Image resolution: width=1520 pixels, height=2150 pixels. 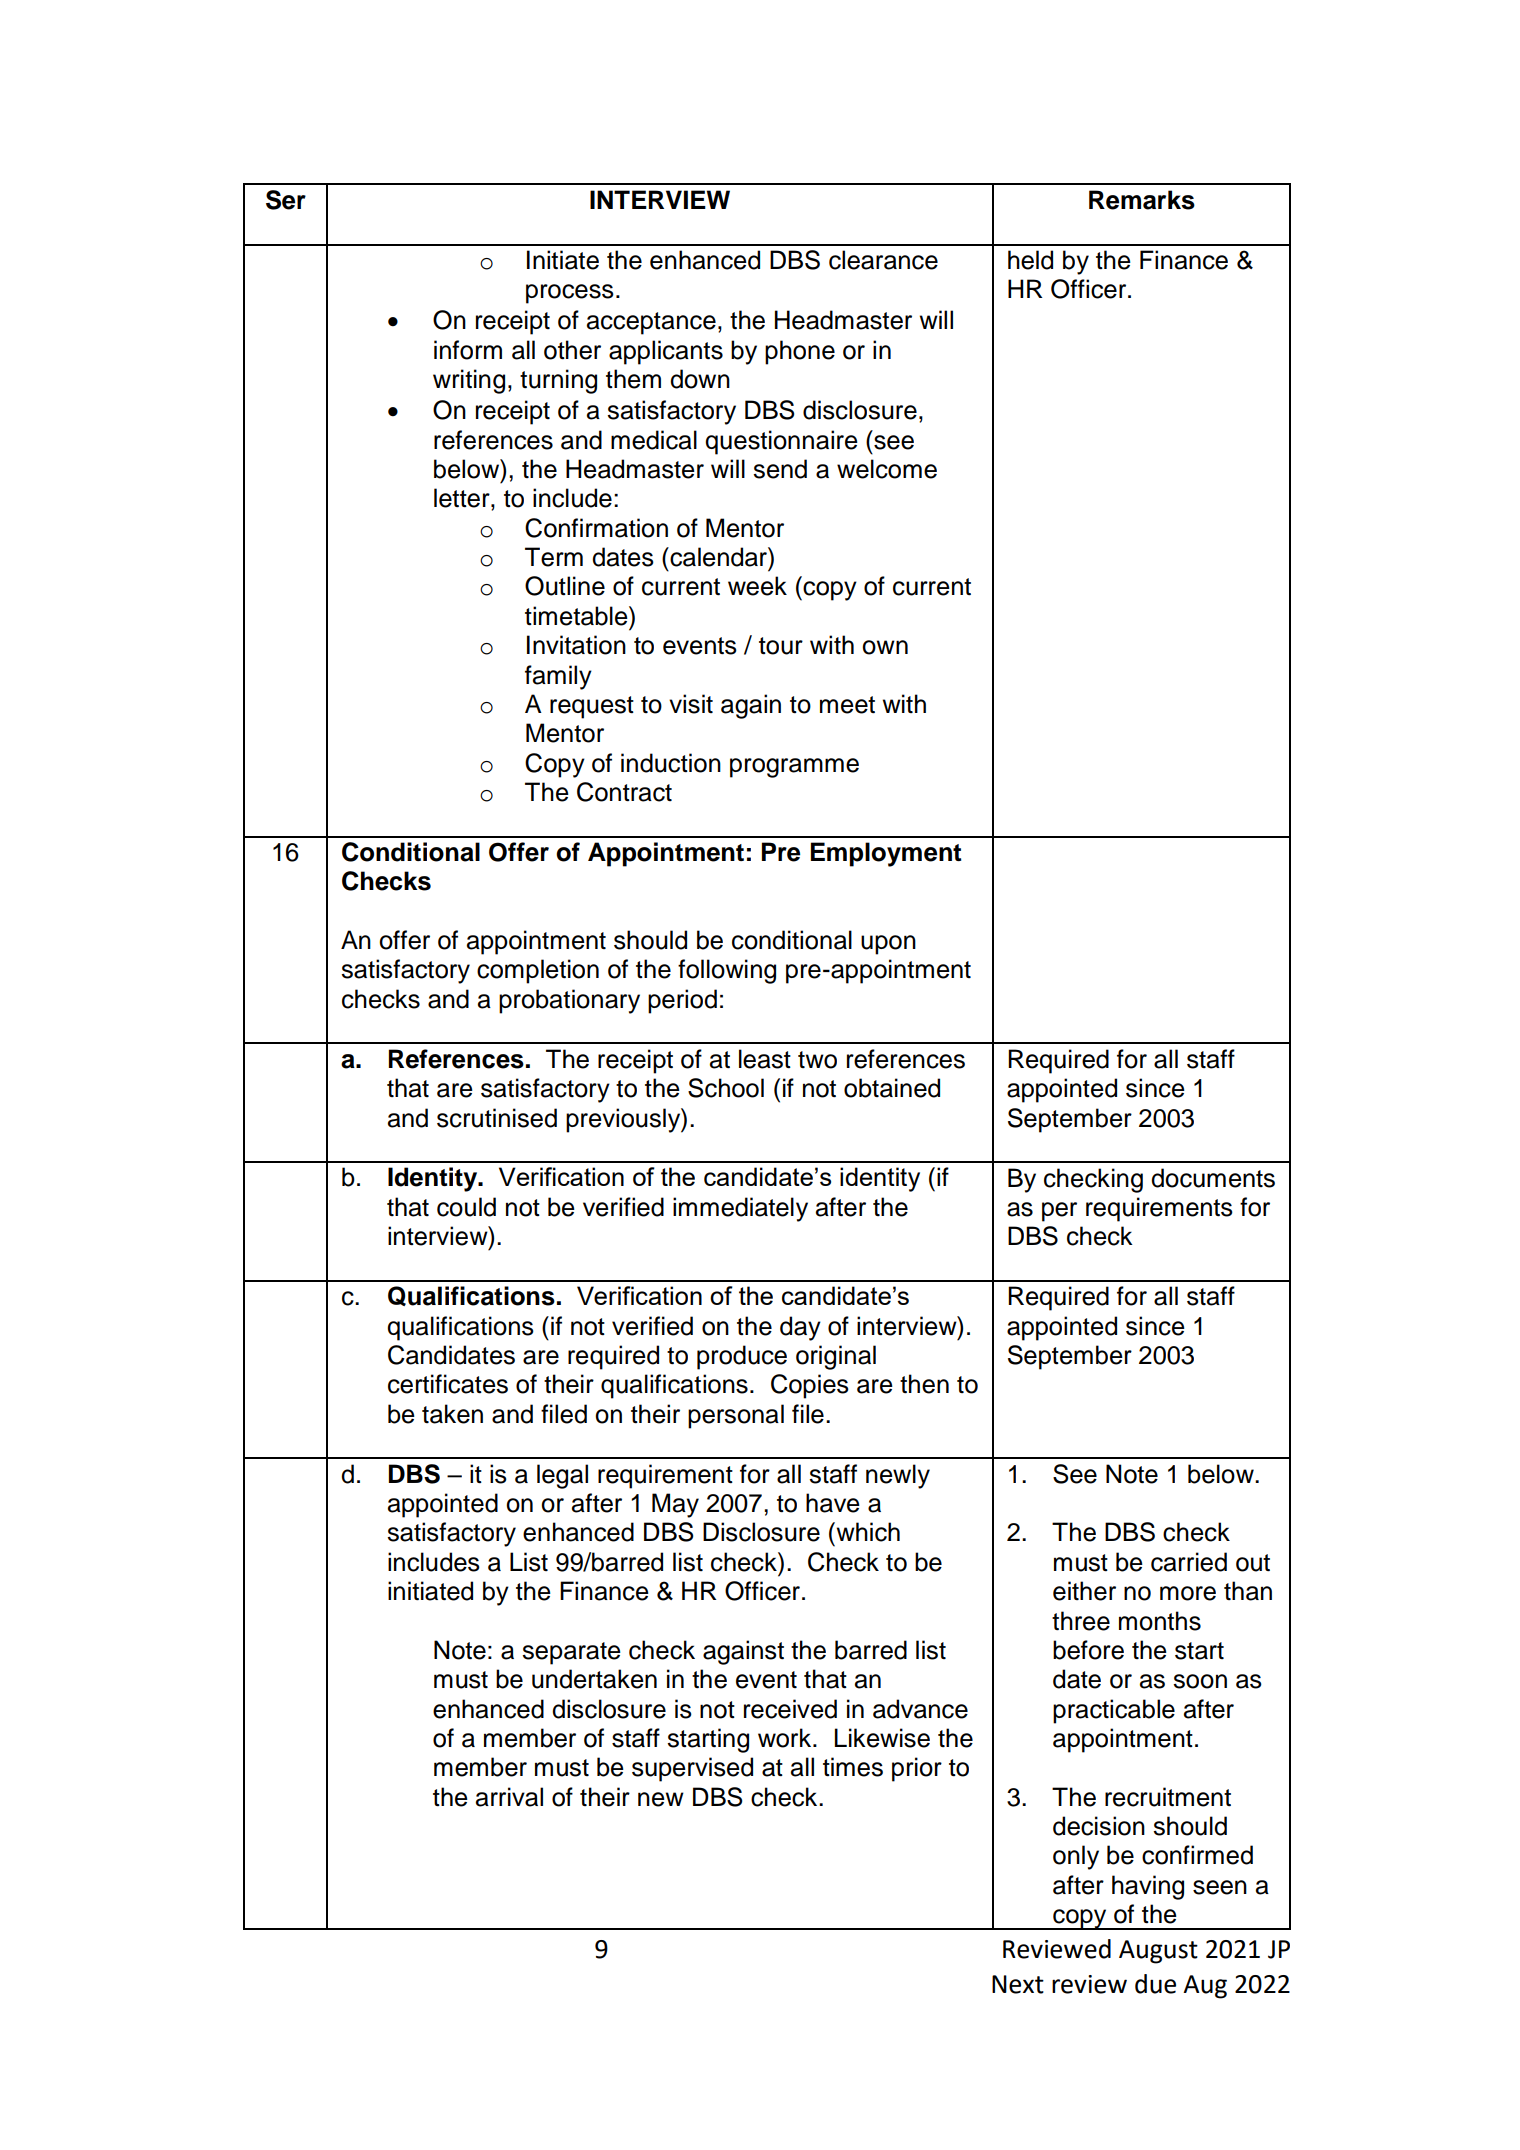 I want to click on upon, so click(x=888, y=945).
